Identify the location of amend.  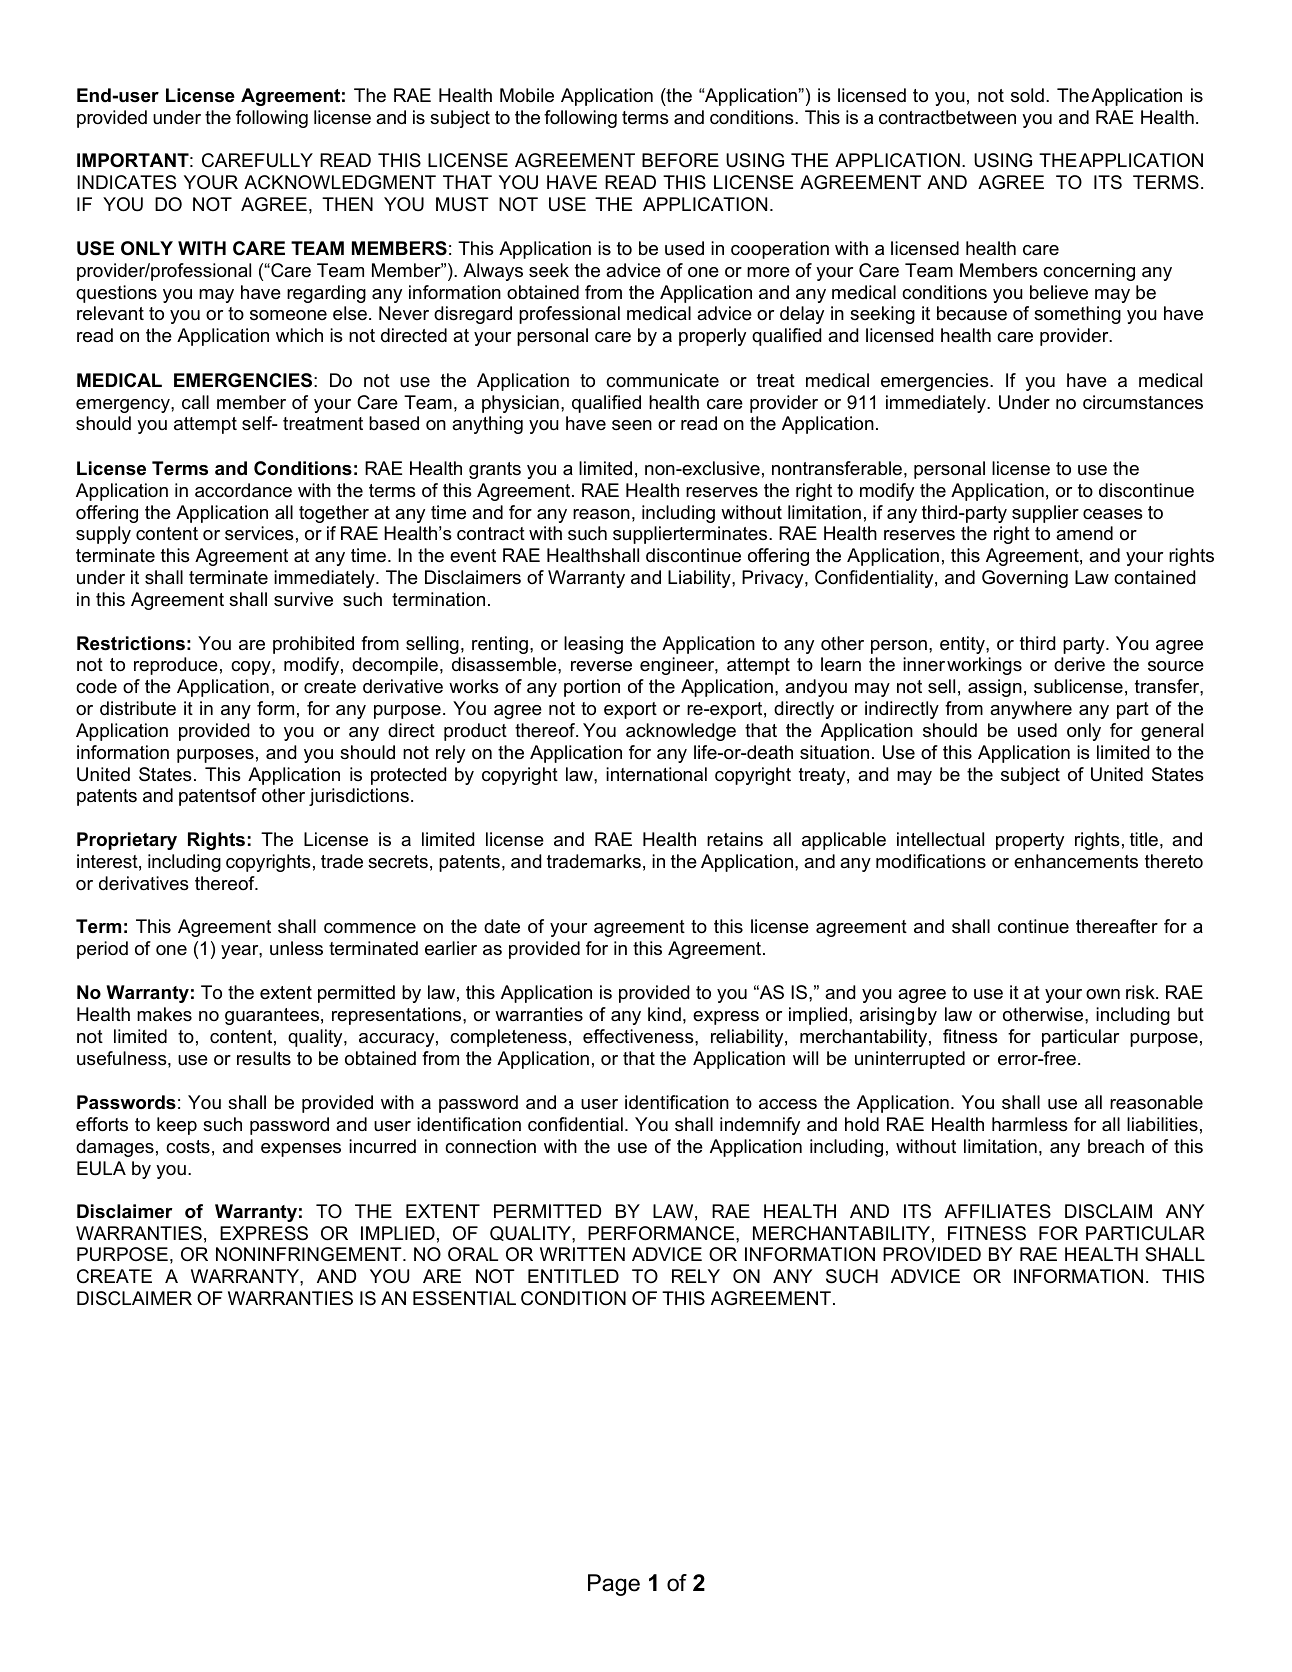
(1084, 533).
